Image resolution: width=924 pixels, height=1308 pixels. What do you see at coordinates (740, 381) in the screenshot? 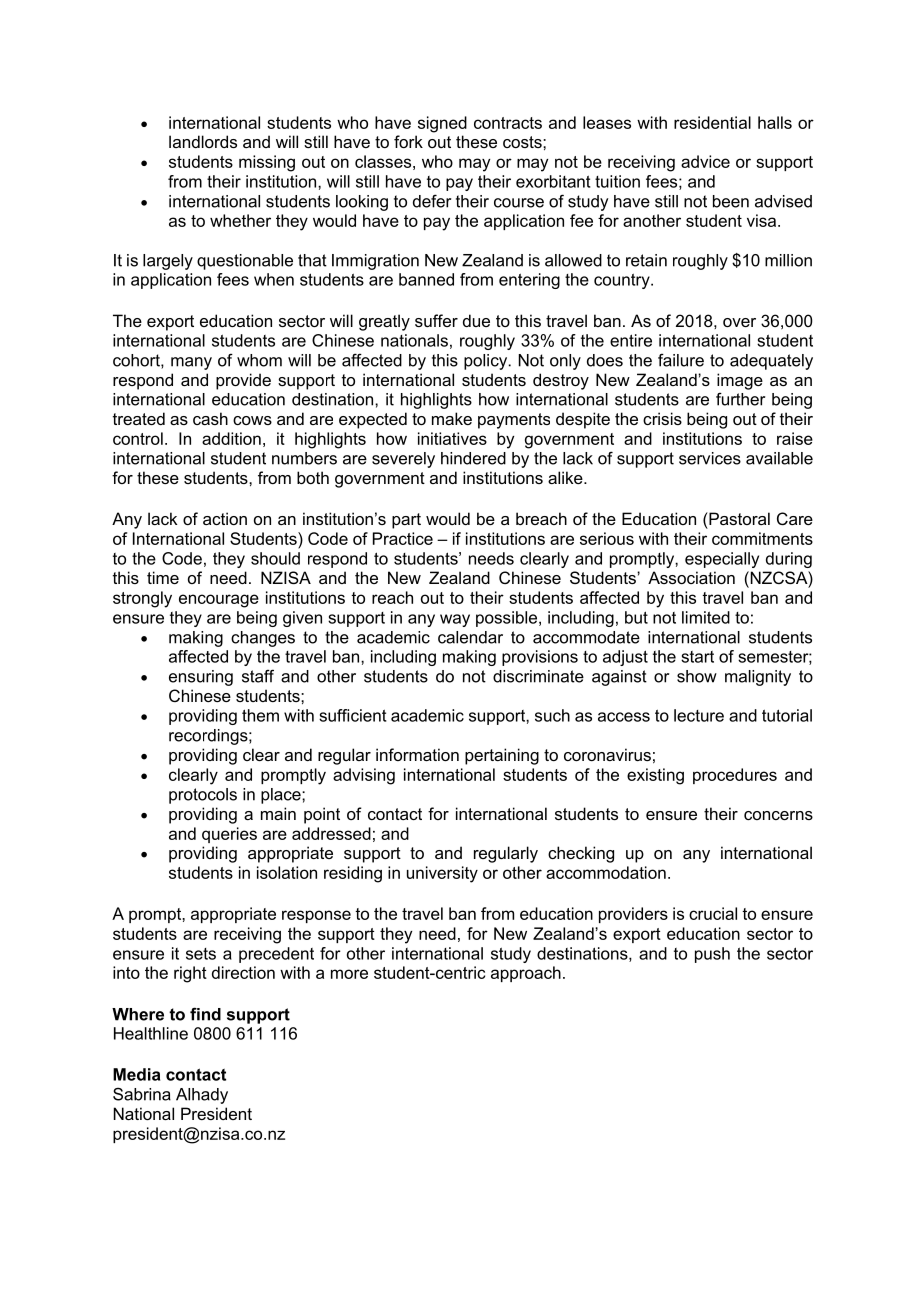
I see `image` at bounding box center [740, 381].
